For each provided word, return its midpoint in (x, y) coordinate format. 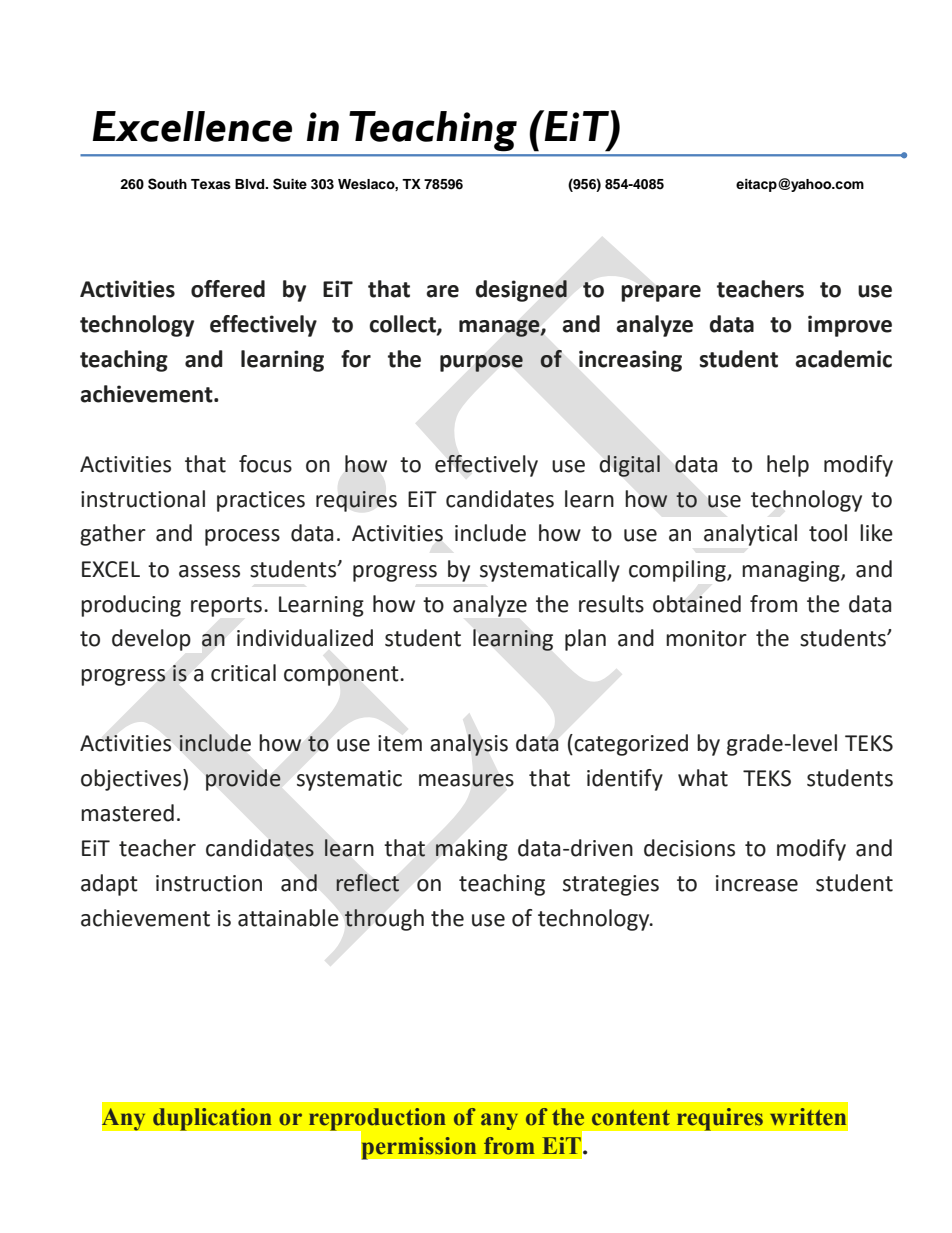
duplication (212, 1119)
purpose (481, 363)
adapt (109, 885)
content (631, 1118)
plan (585, 640)
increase (757, 883)
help (788, 466)
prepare (661, 293)
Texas (211, 184)
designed (521, 291)
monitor (706, 638)
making (472, 850)
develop (151, 640)
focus (265, 464)
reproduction (376, 1120)
